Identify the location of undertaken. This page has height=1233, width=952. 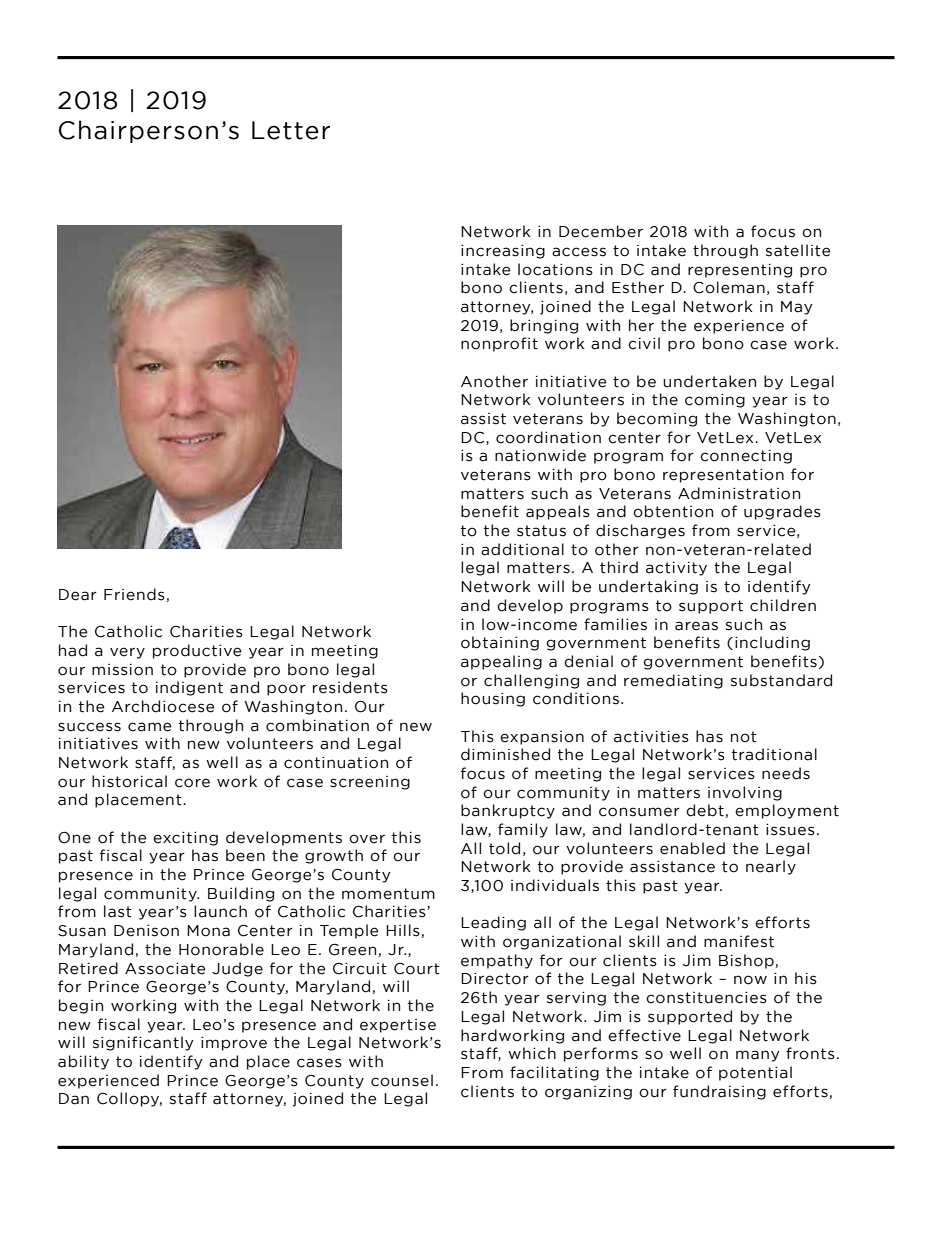
(709, 381).
